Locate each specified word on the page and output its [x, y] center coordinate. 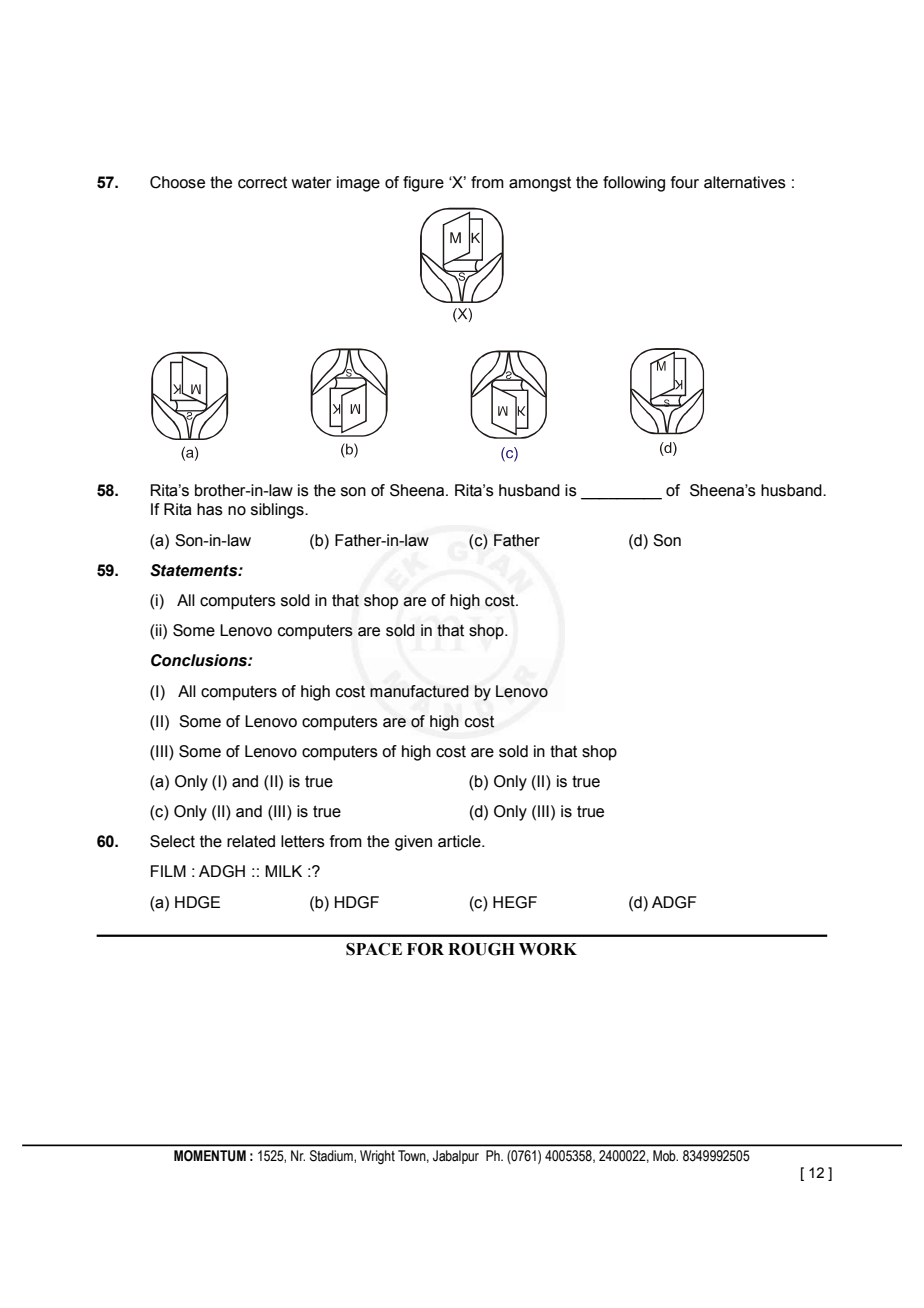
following [634, 184]
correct [262, 183]
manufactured [419, 691]
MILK [283, 871]
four [685, 182]
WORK [548, 949]
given [413, 843]
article [460, 841]
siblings [278, 511]
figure [423, 184]
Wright [377, 1157]
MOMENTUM [210, 1156]
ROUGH [481, 949]
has [210, 509]
